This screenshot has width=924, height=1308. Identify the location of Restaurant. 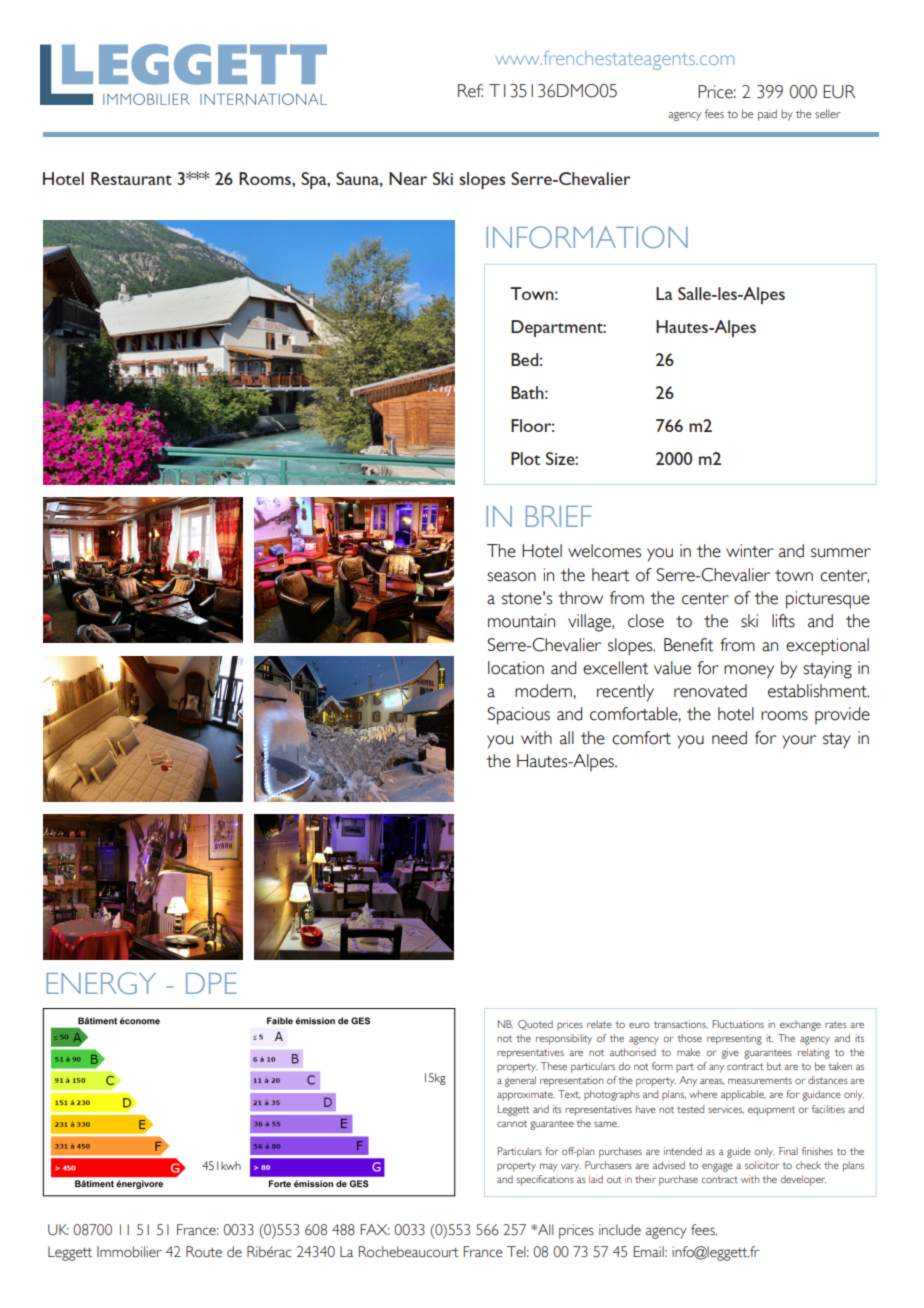
(131, 178).
